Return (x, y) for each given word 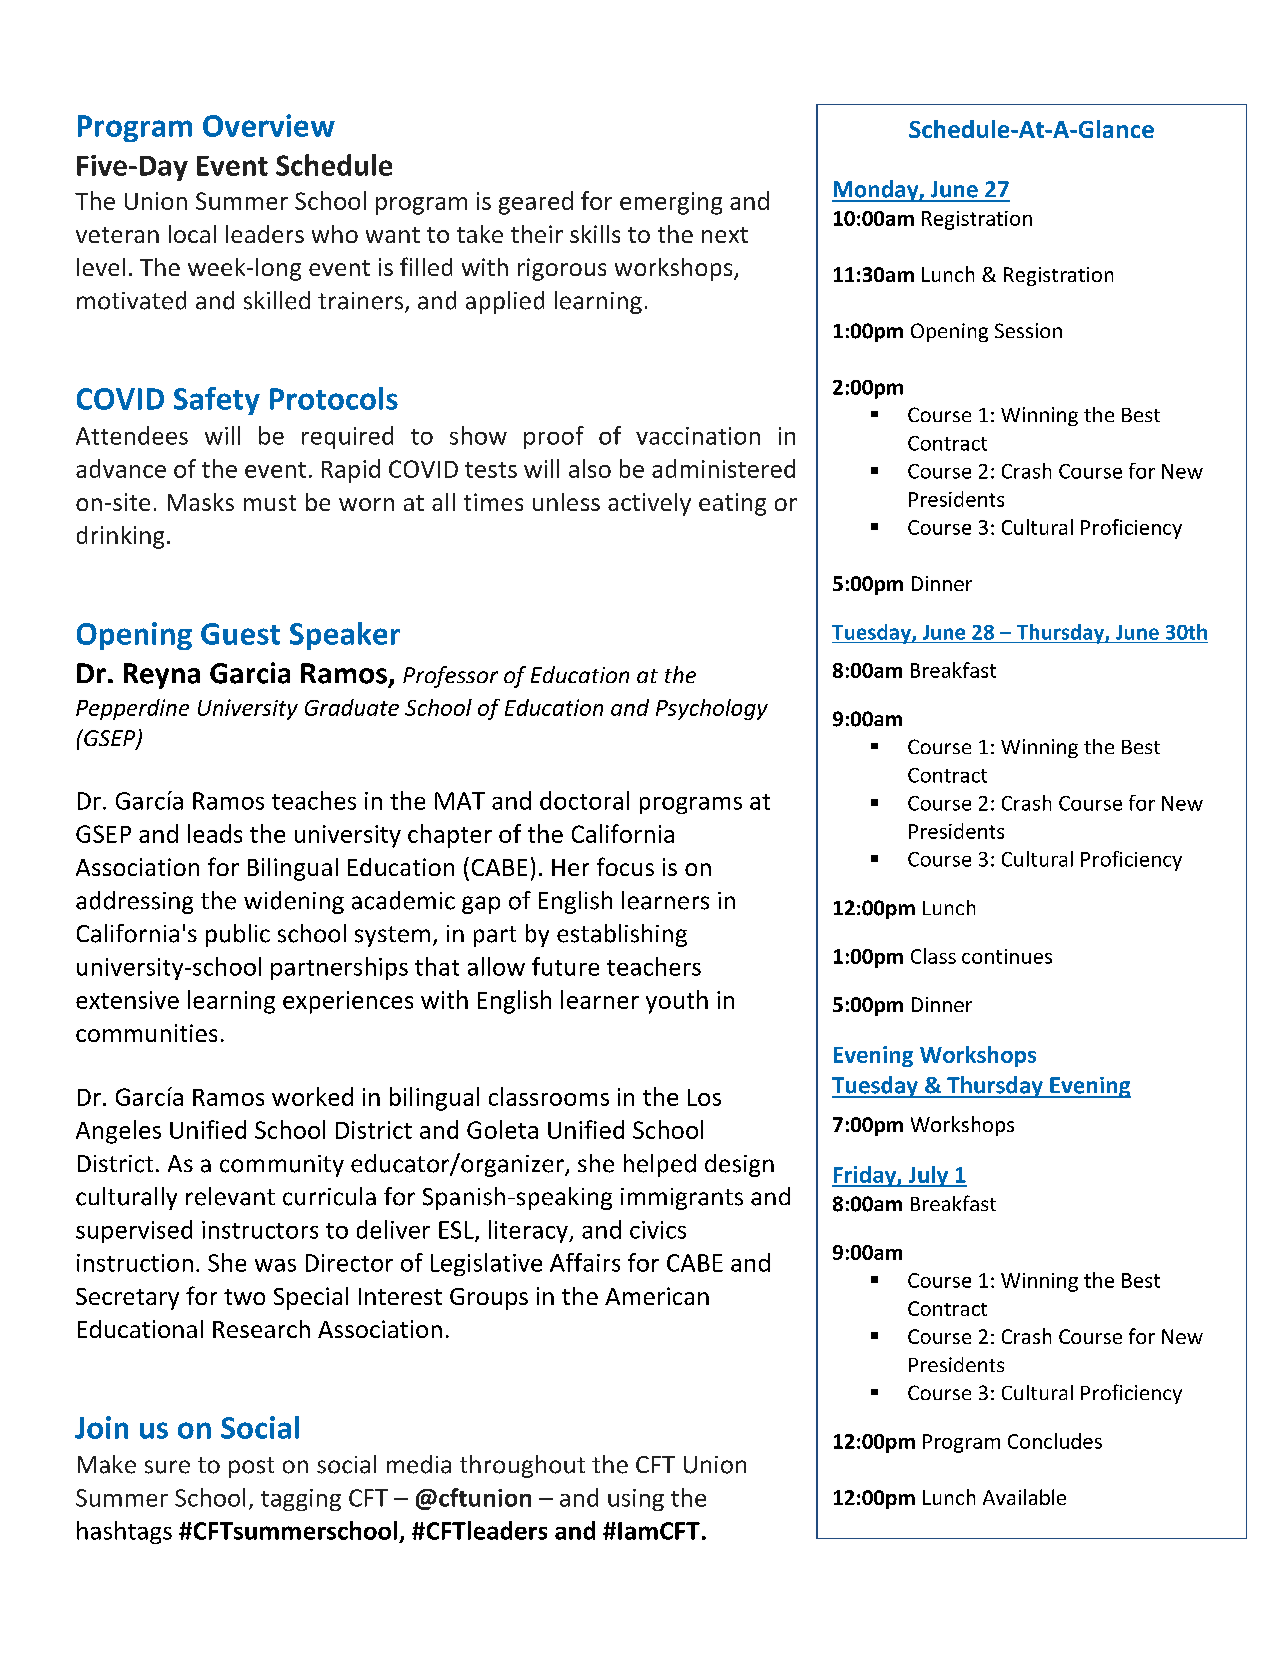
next (725, 235)
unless (566, 502)
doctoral (584, 800)
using (636, 1500)
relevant (230, 1196)
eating (732, 504)
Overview (269, 125)
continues (1007, 956)
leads (215, 833)
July (928, 1176)
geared (536, 203)
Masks (201, 502)
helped (660, 1165)
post (251, 1467)
